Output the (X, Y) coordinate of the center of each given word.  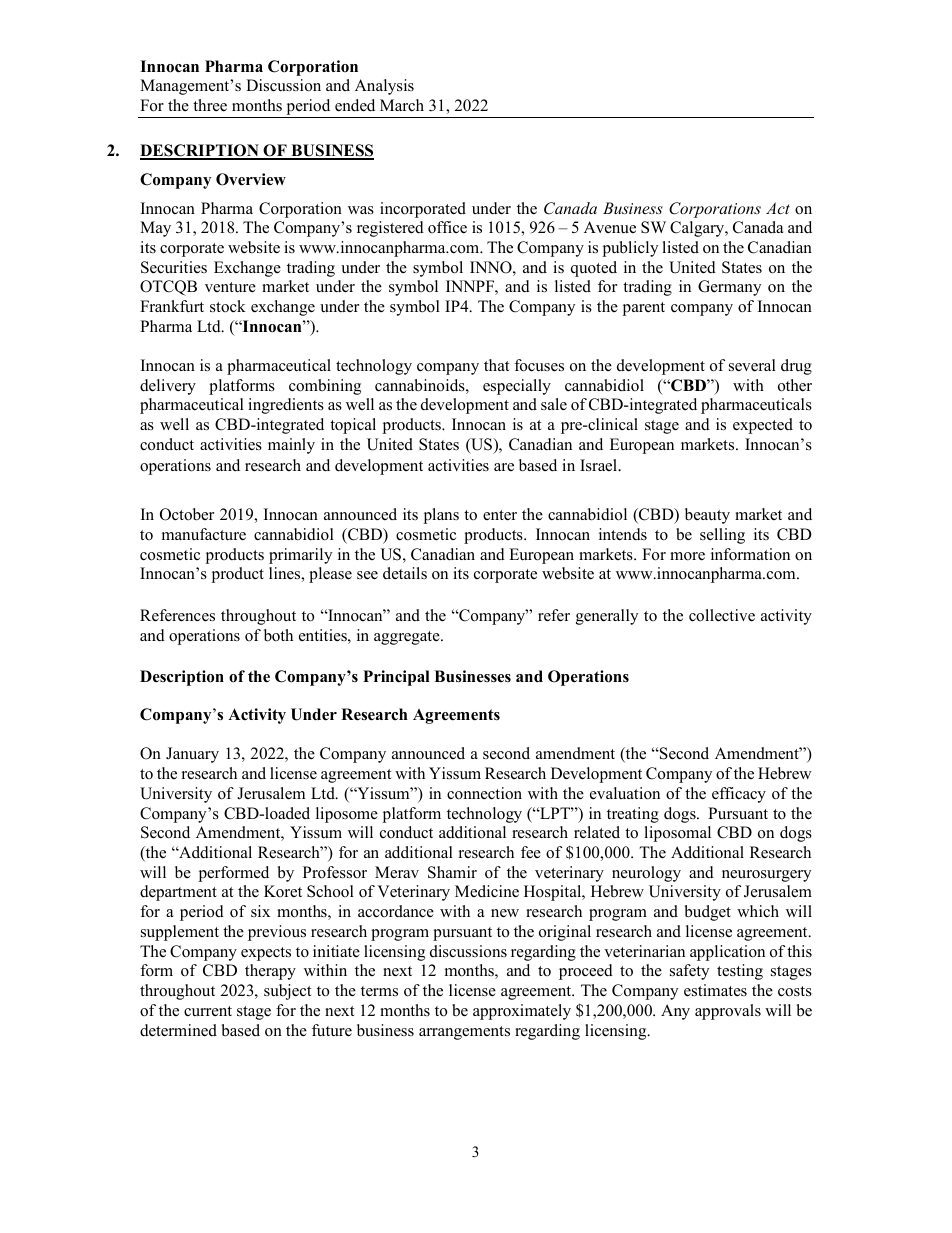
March (402, 105)
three (210, 105)
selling (722, 536)
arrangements (464, 1033)
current (208, 1011)
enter (500, 515)
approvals (728, 1012)
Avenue (610, 227)
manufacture (204, 534)
